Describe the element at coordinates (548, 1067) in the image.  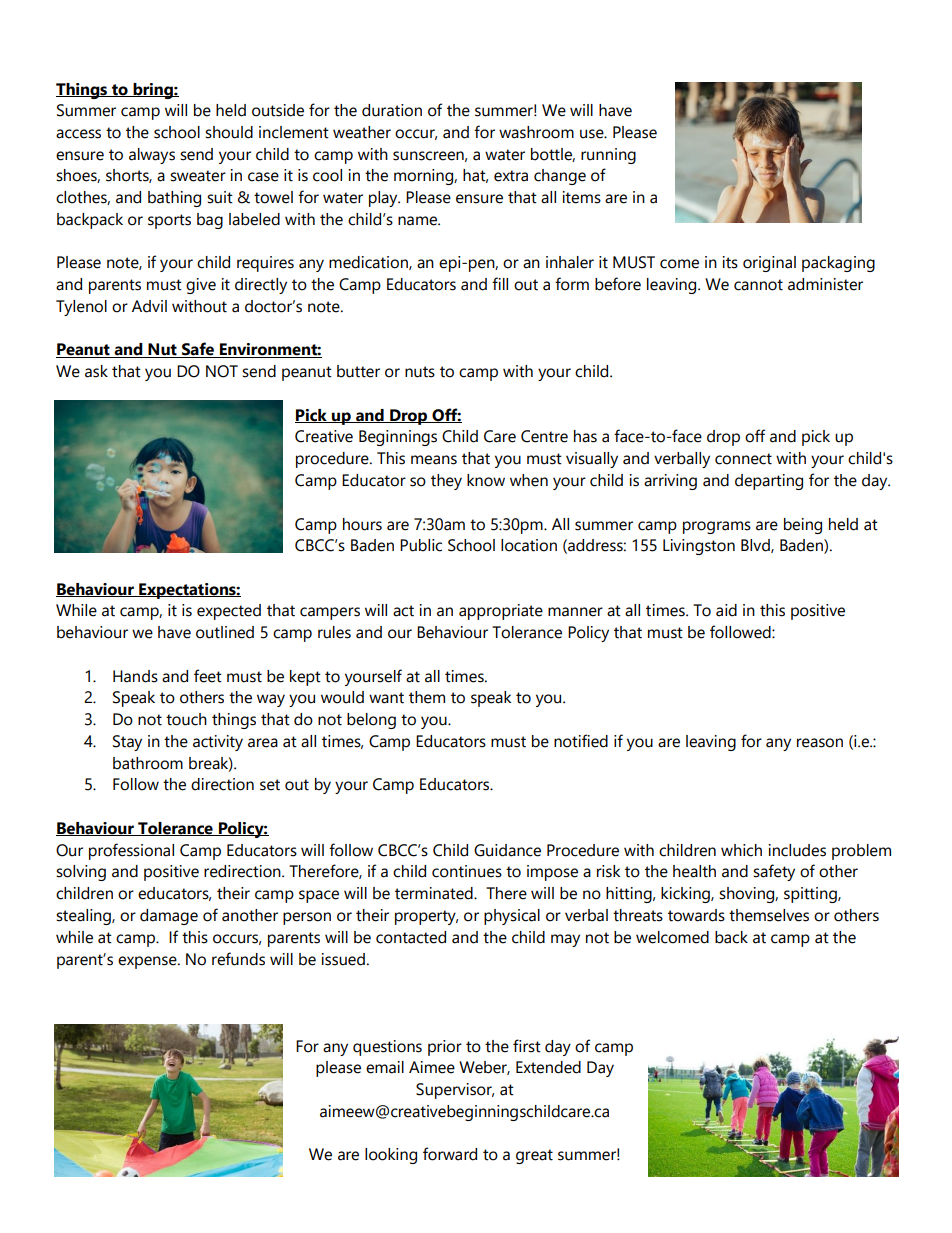
I see `Extended` at that location.
